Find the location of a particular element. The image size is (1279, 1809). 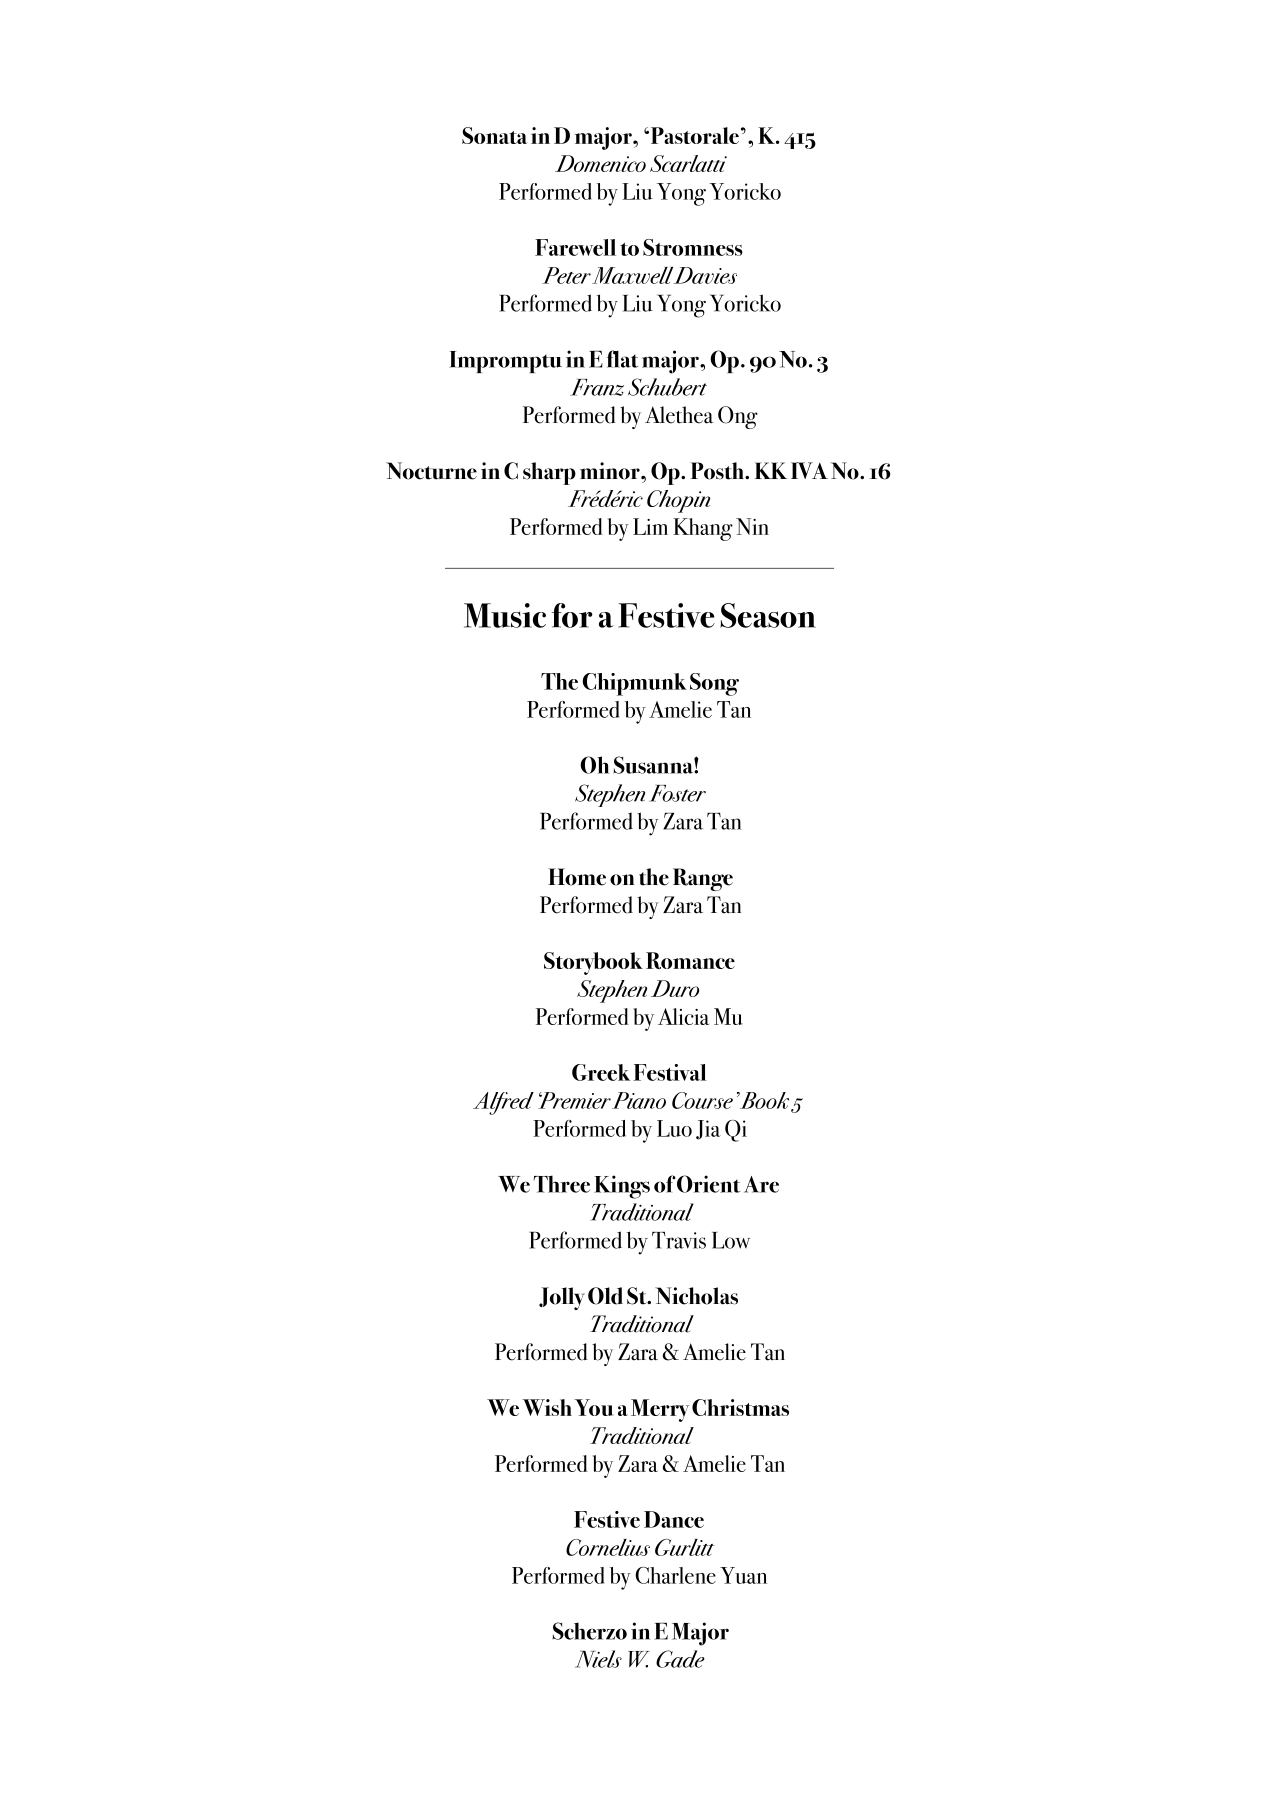

Greek is located at coordinates (601, 1072).
